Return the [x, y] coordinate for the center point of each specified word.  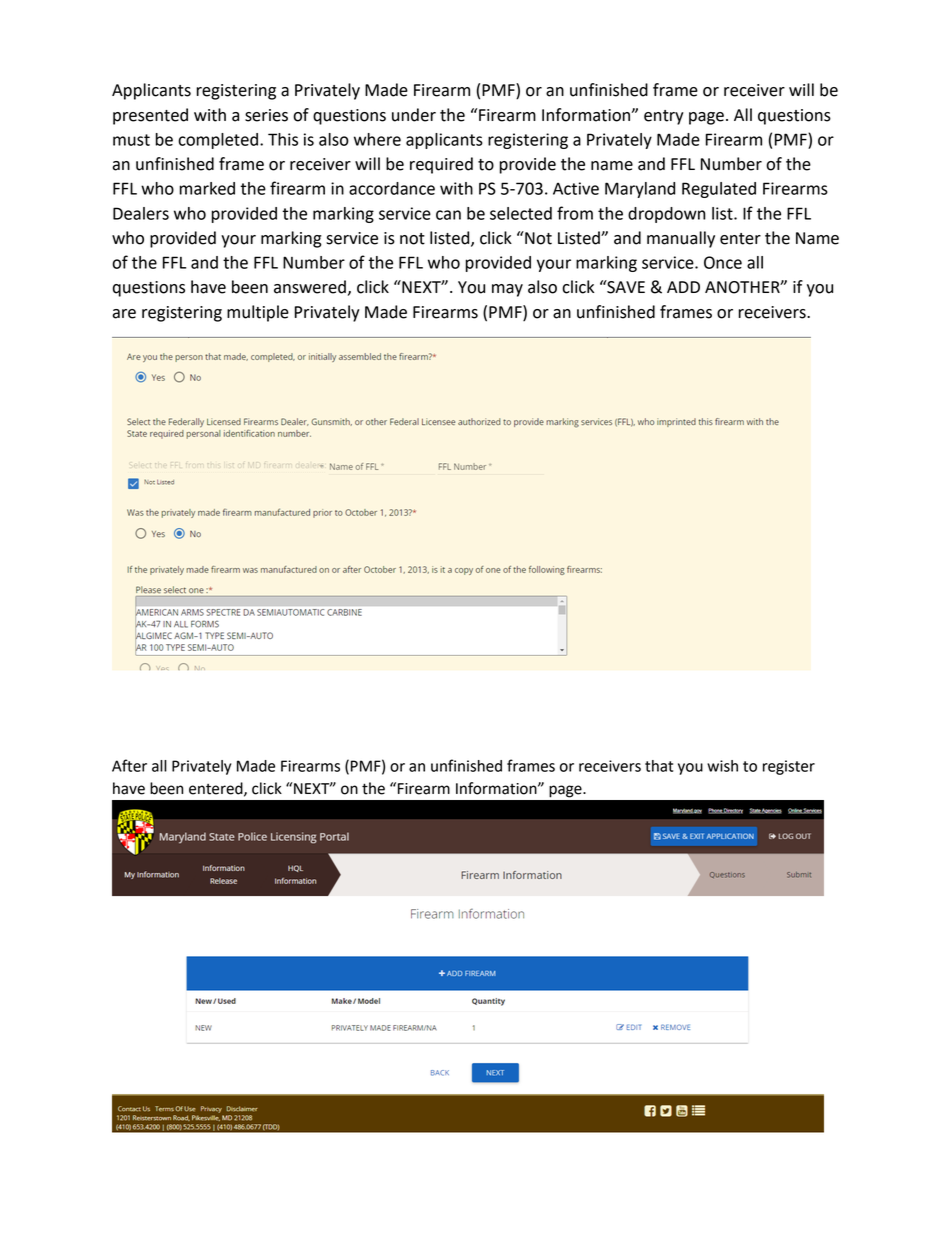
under [414, 115]
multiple [258, 313]
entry [664, 117]
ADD [683, 287]
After [129, 765]
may [507, 290]
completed [218, 141]
